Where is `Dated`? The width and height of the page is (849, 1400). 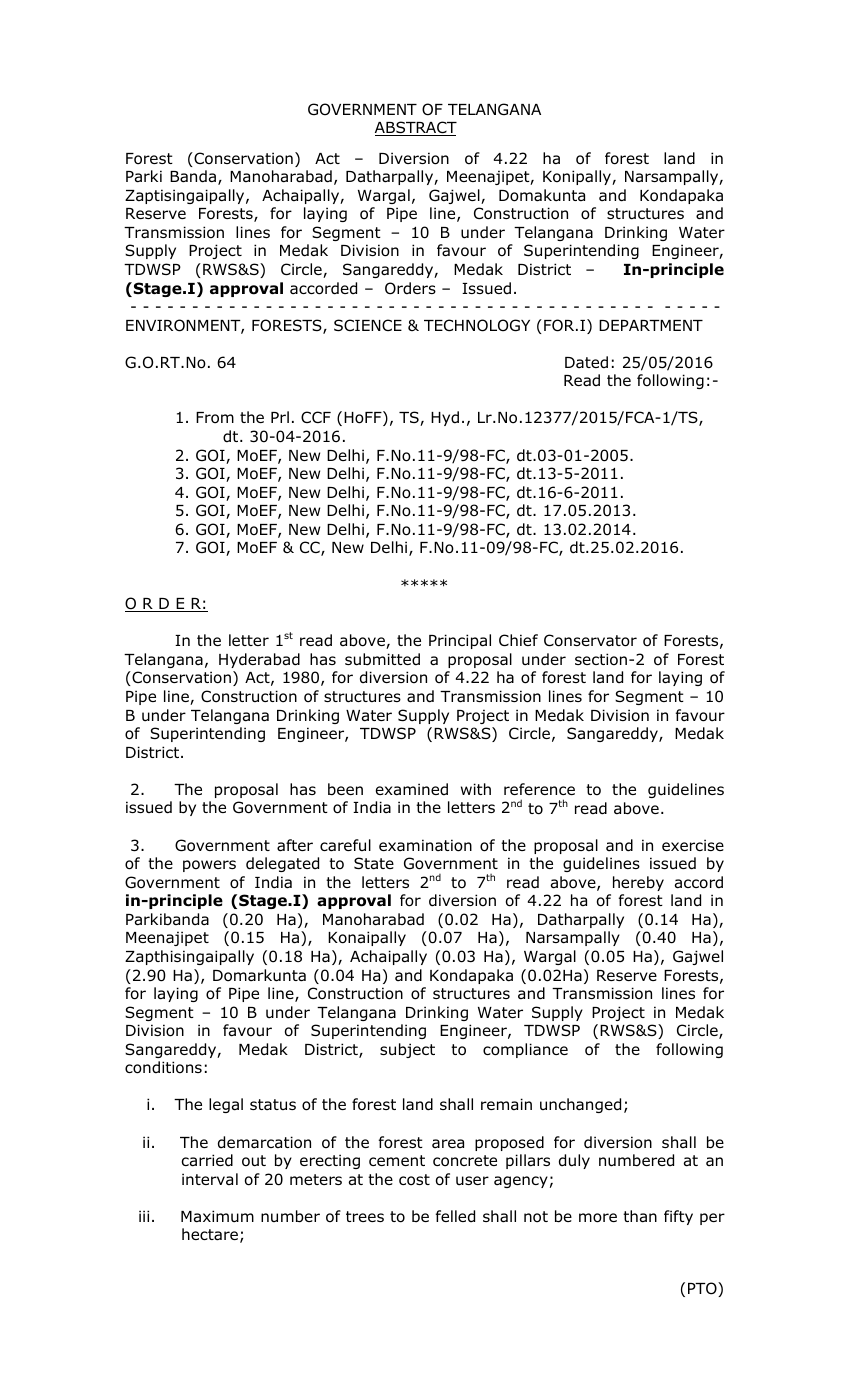
Dated is located at coordinates (586, 362).
